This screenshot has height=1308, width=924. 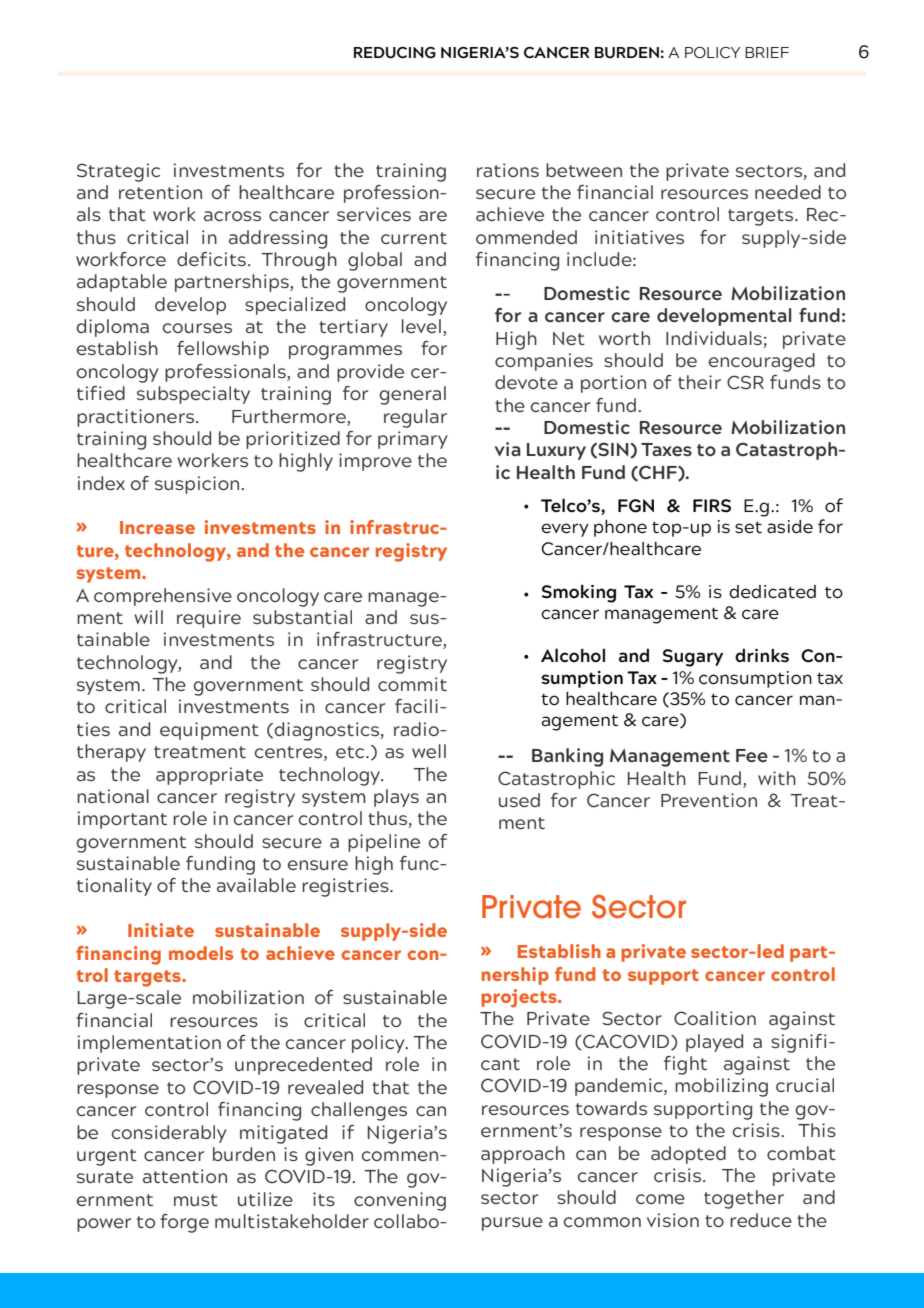 What do you see at coordinates (118, 172) in the screenshot?
I see `Strategic` at bounding box center [118, 172].
